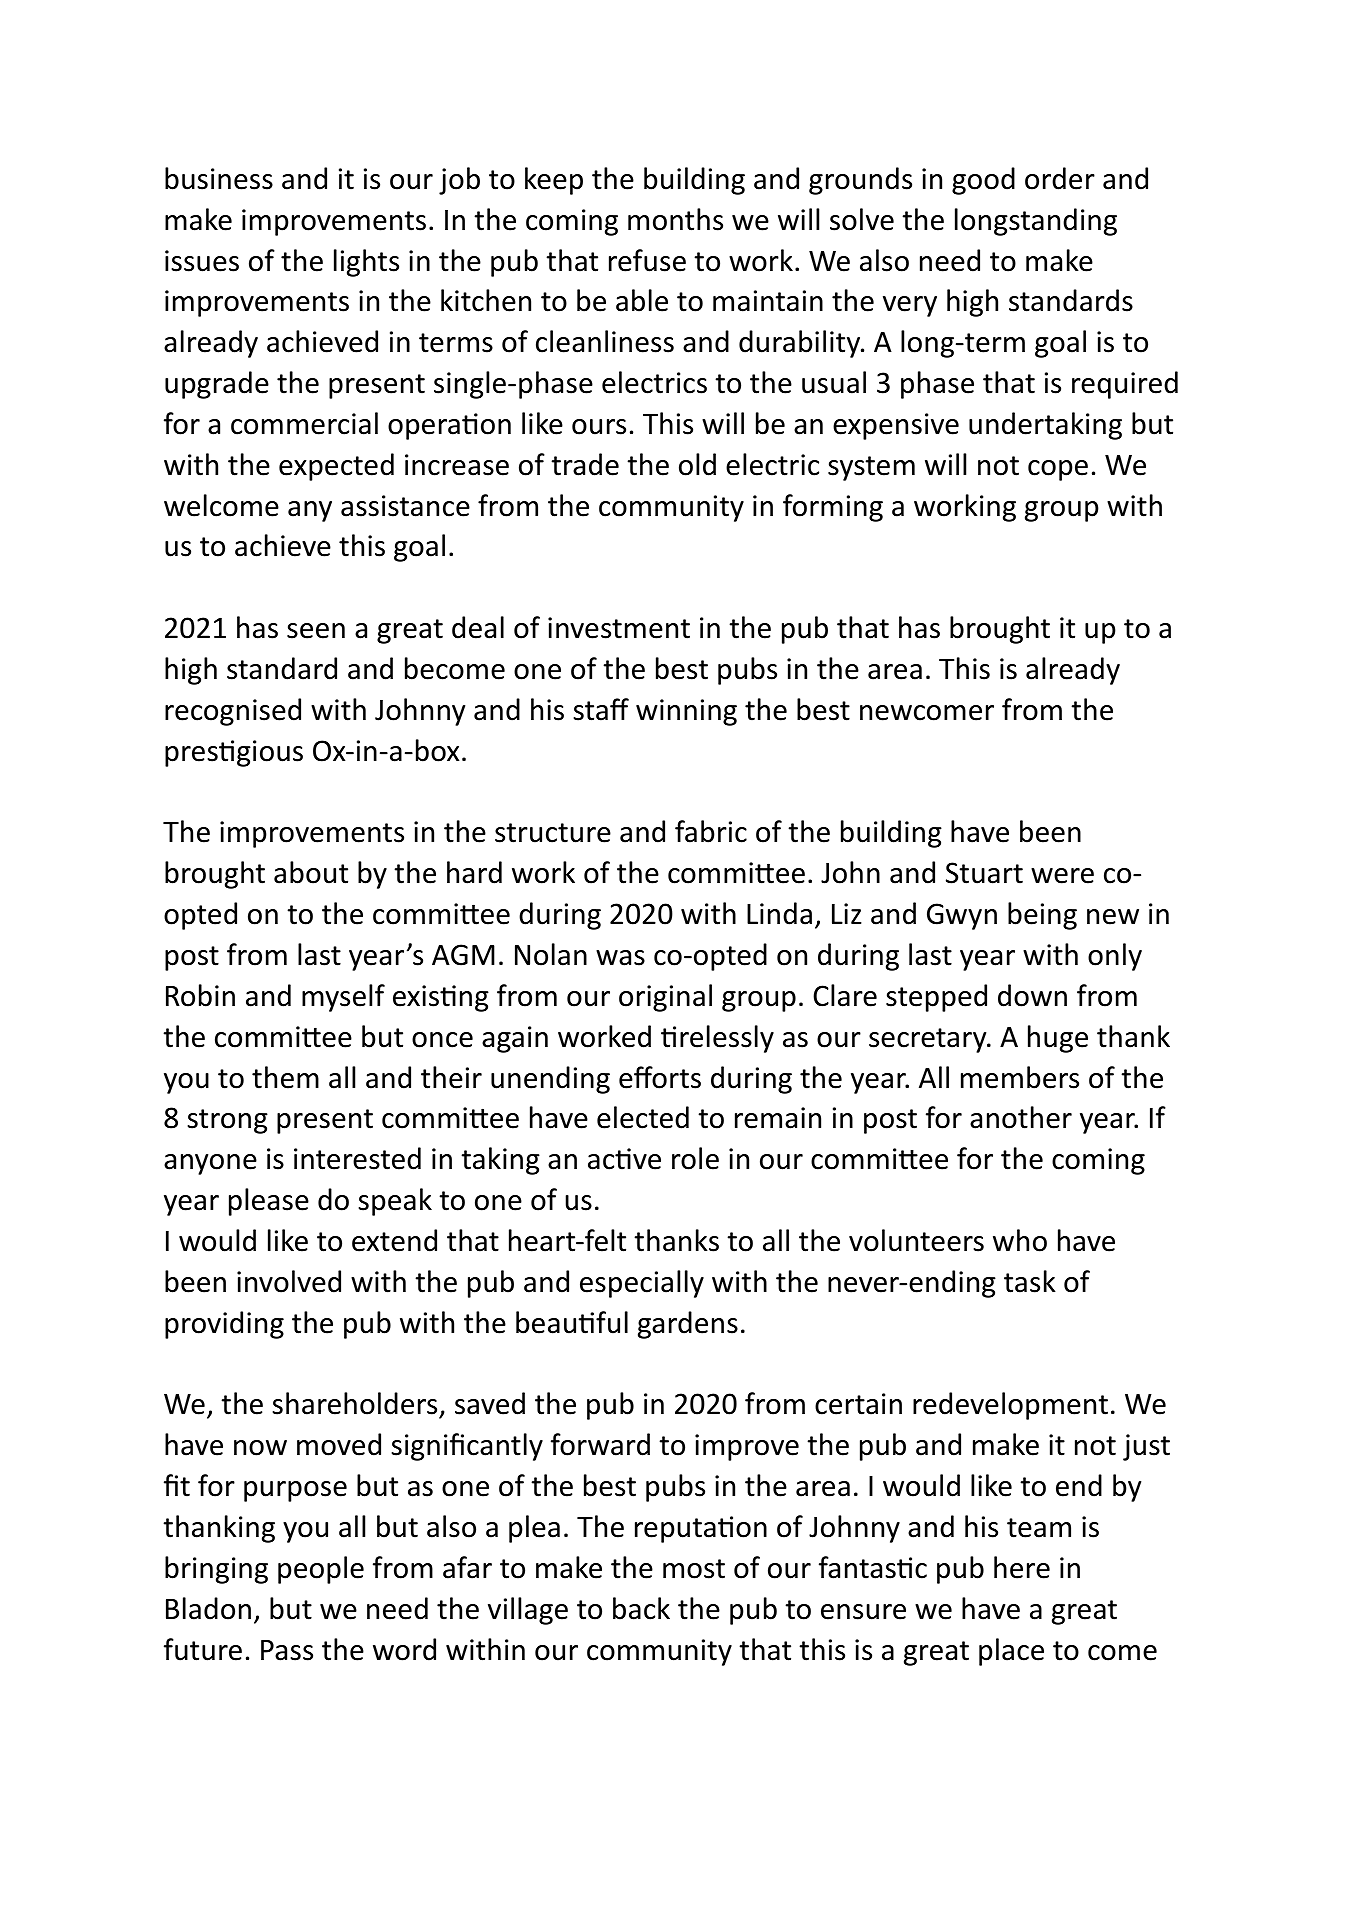  Describe the element at coordinates (1060, 178) in the screenshot. I see `order` at that location.
